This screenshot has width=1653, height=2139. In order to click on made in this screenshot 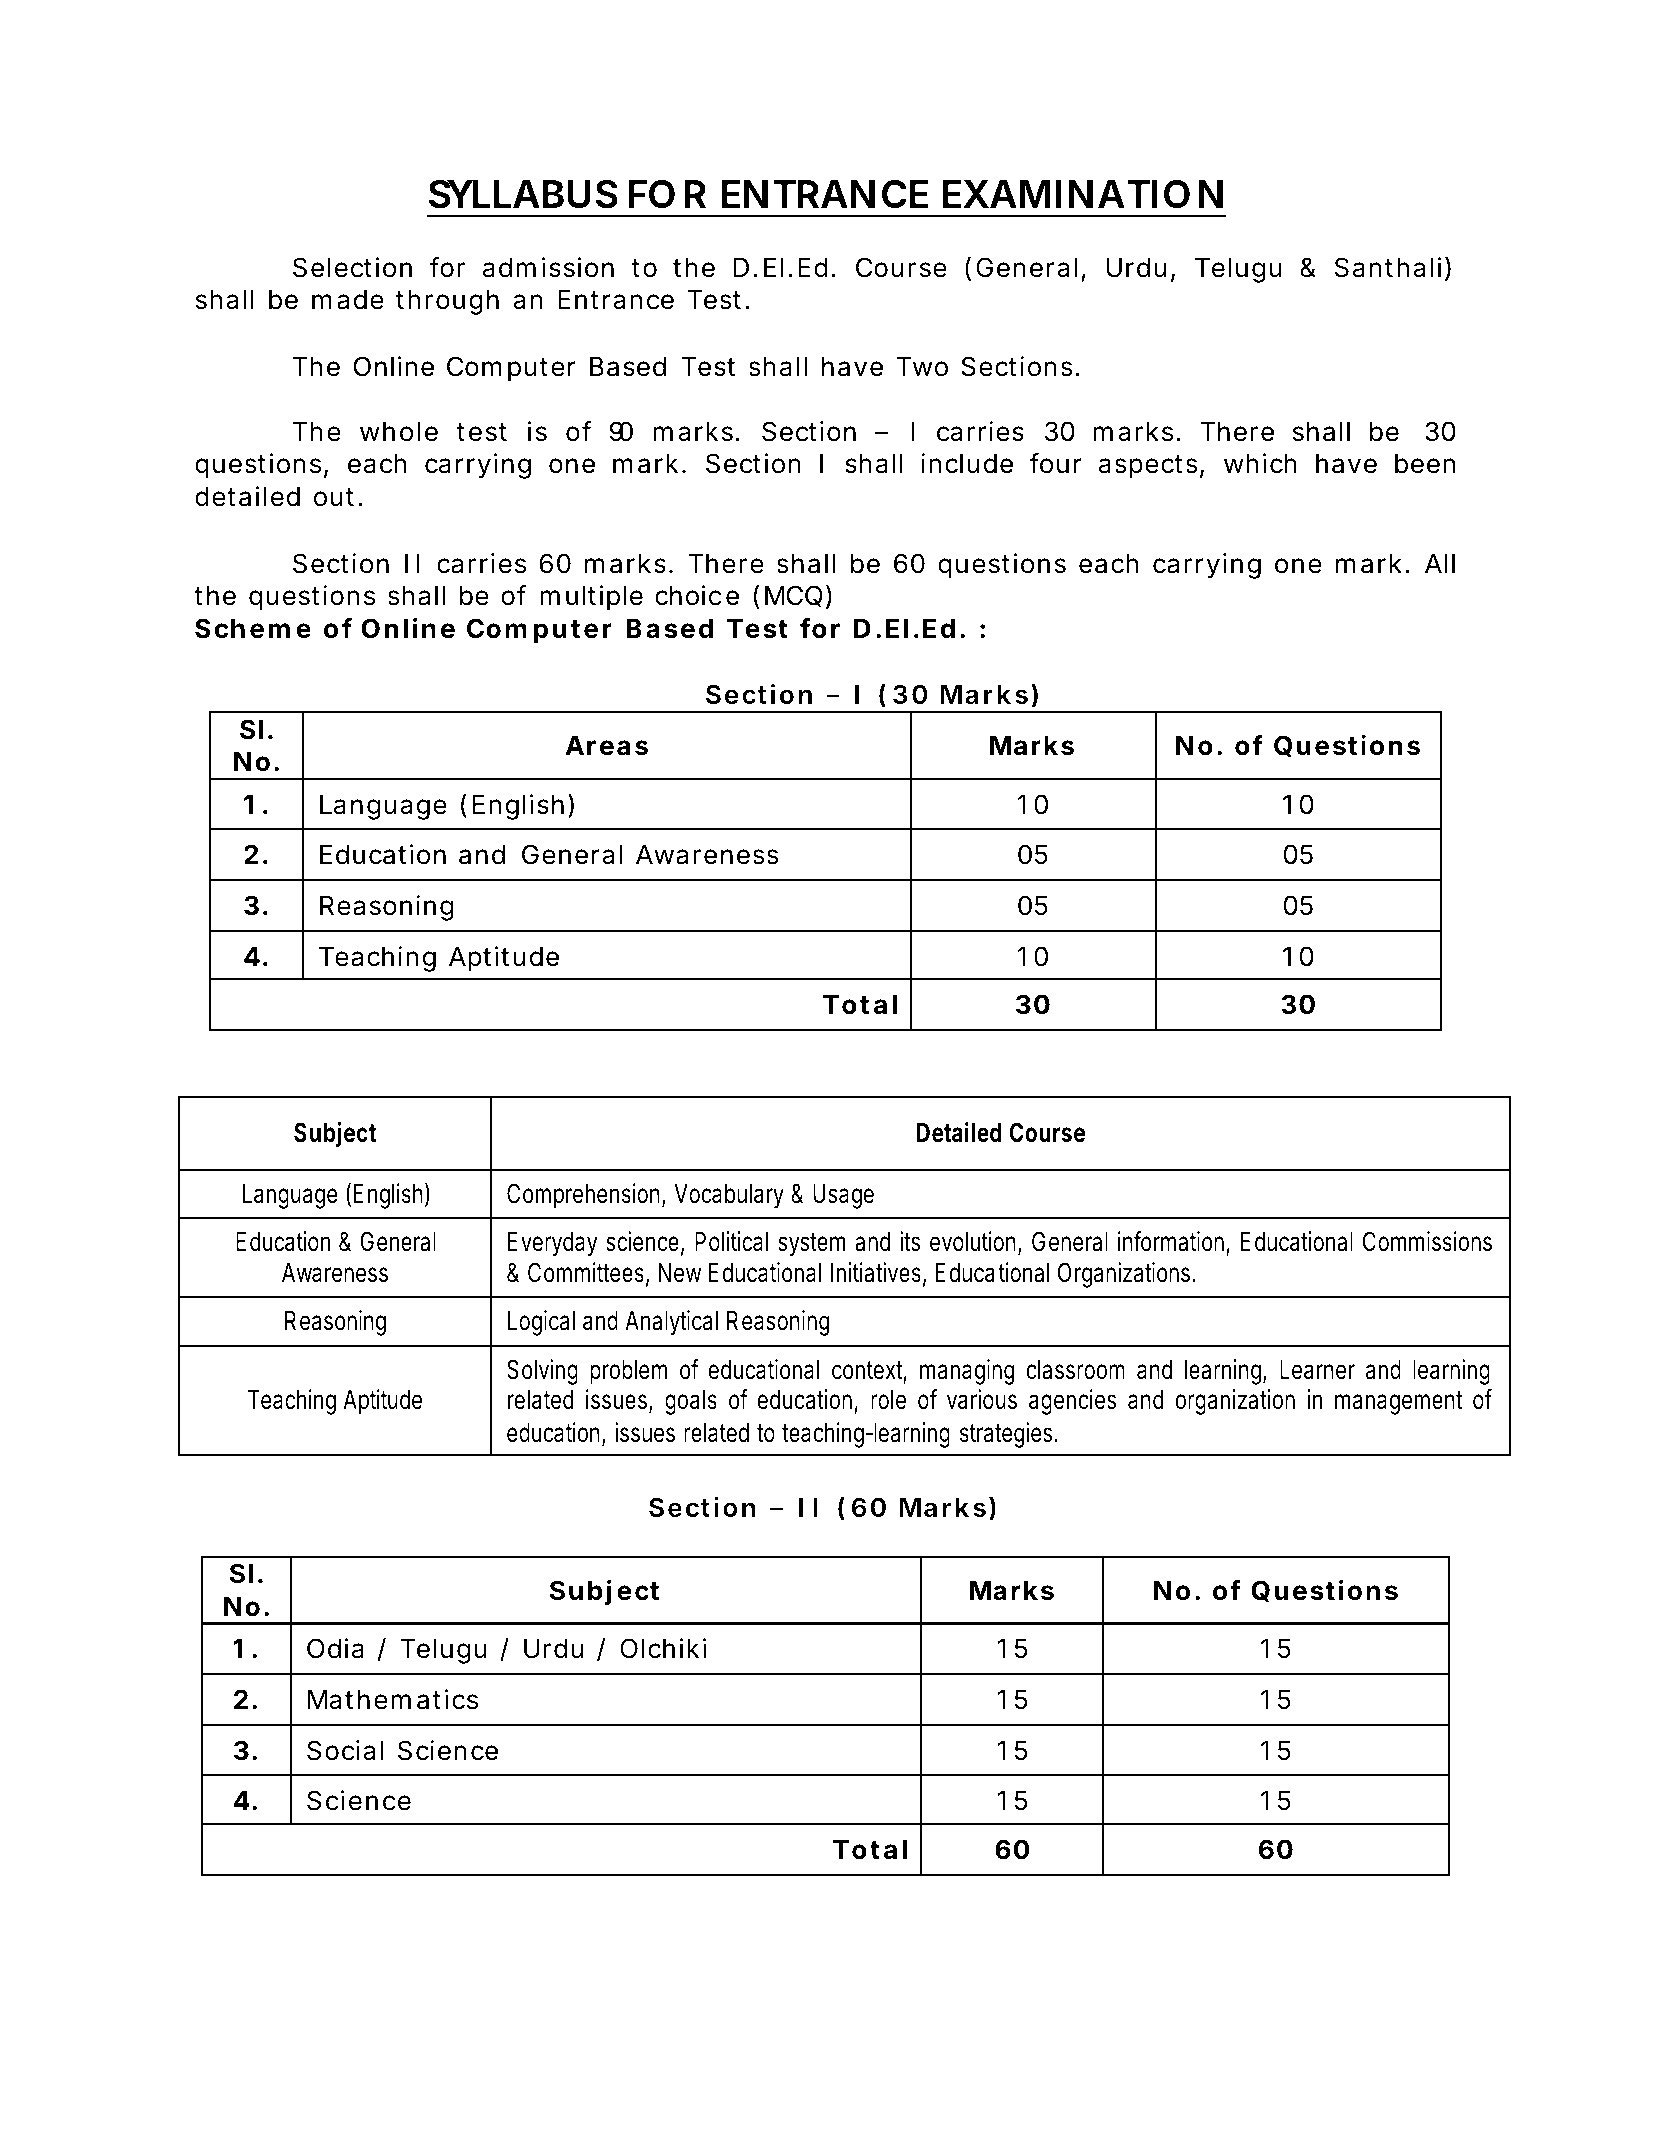, I will do `click(348, 300)`.
